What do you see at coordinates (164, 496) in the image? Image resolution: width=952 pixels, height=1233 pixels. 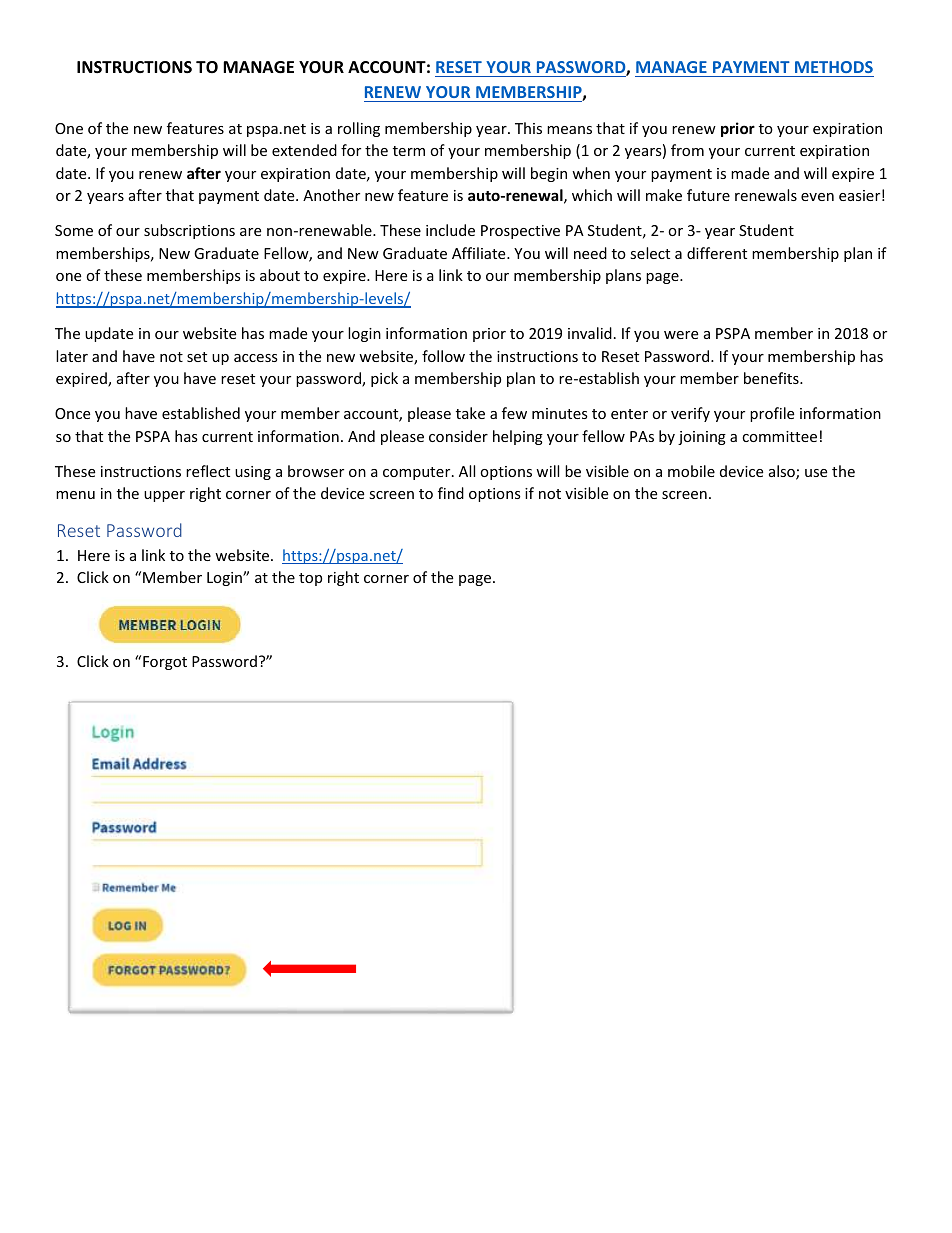 I see `upper` at bounding box center [164, 496].
